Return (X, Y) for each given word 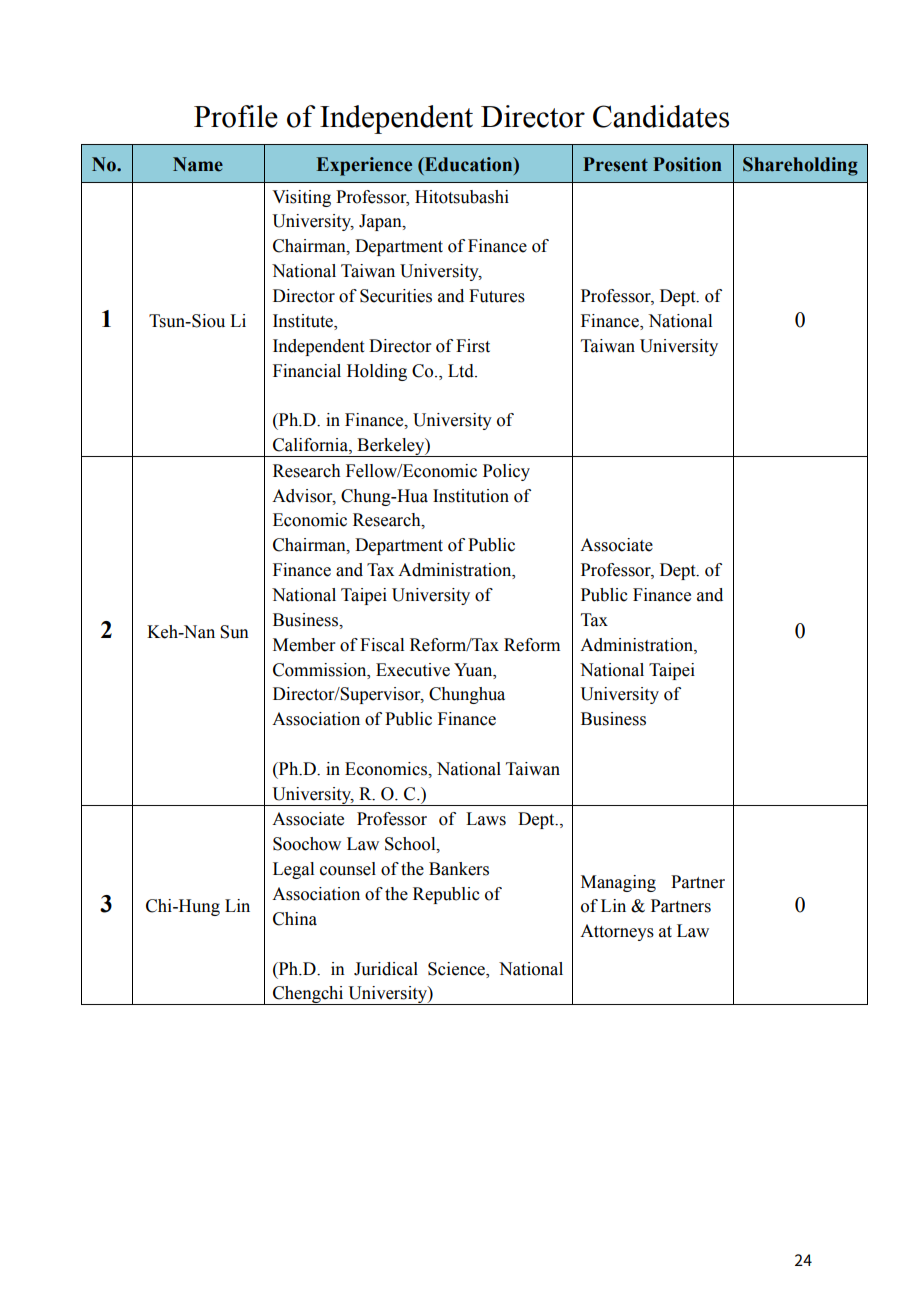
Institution (471, 496)
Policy (506, 472)
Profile (236, 116)
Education (468, 164)
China (295, 919)
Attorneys (617, 932)
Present (615, 164)
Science (458, 969)
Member (304, 645)
